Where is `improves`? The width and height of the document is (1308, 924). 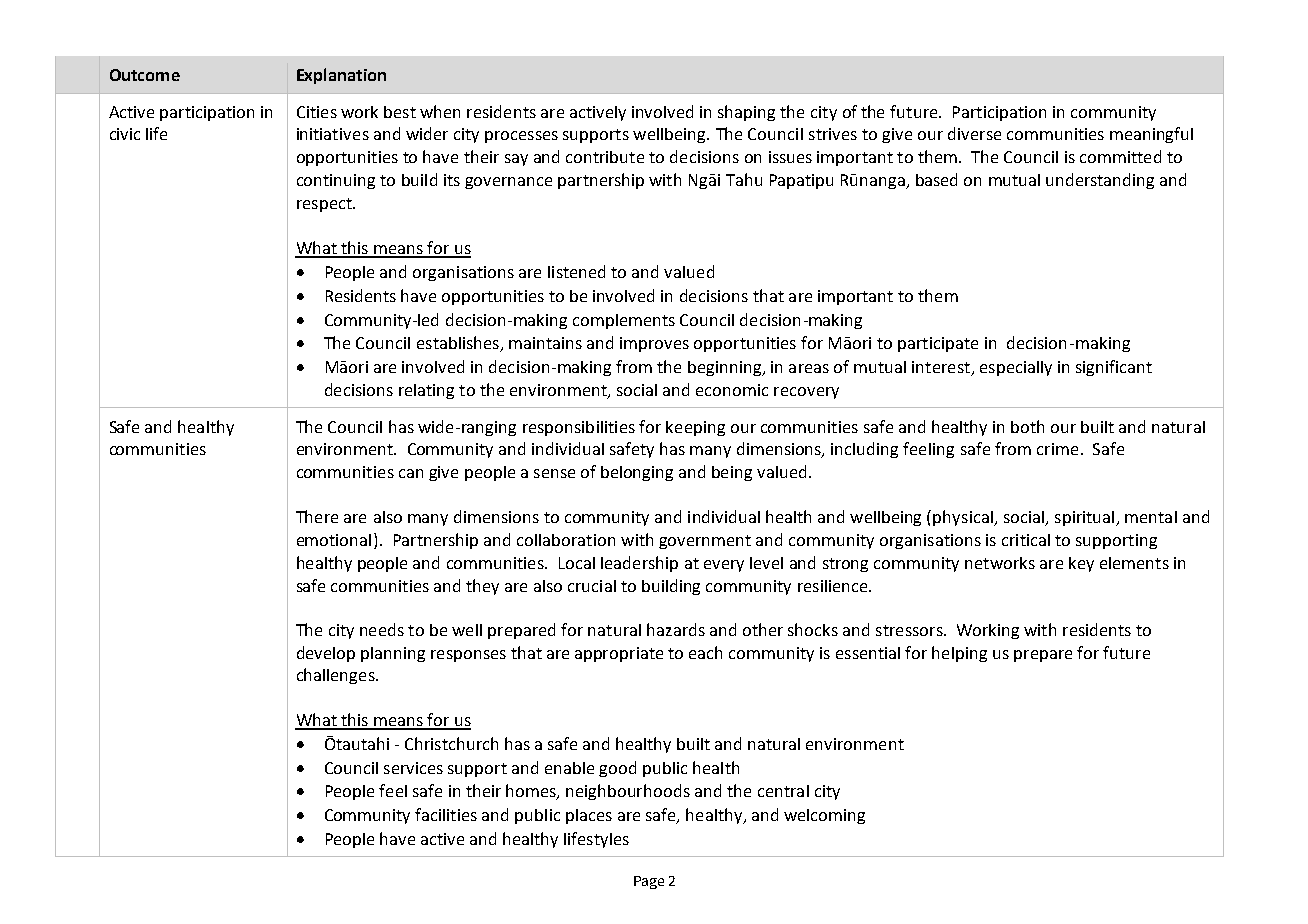
improves is located at coordinates (654, 344).
